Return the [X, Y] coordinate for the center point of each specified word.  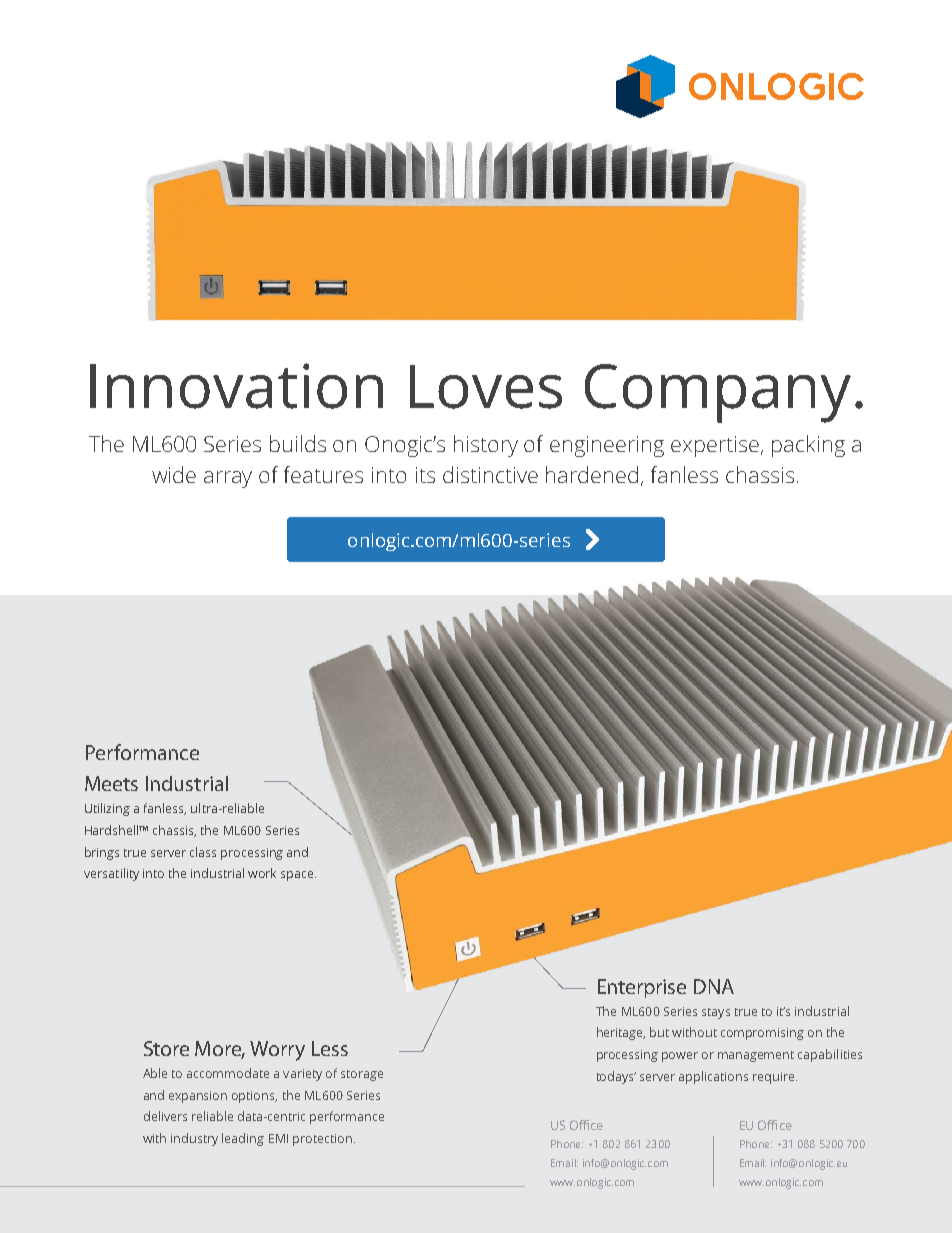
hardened [592, 474]
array [228, 479]
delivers [165, 1116]
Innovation [236, 386]
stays [716, 1013]
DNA [714, 986]
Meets [111, 783]
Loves [486, 387]
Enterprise [642, 988]
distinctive [490, 474]
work [262, 873]
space [298, 876]
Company [718, 393]
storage [362, 1075]
